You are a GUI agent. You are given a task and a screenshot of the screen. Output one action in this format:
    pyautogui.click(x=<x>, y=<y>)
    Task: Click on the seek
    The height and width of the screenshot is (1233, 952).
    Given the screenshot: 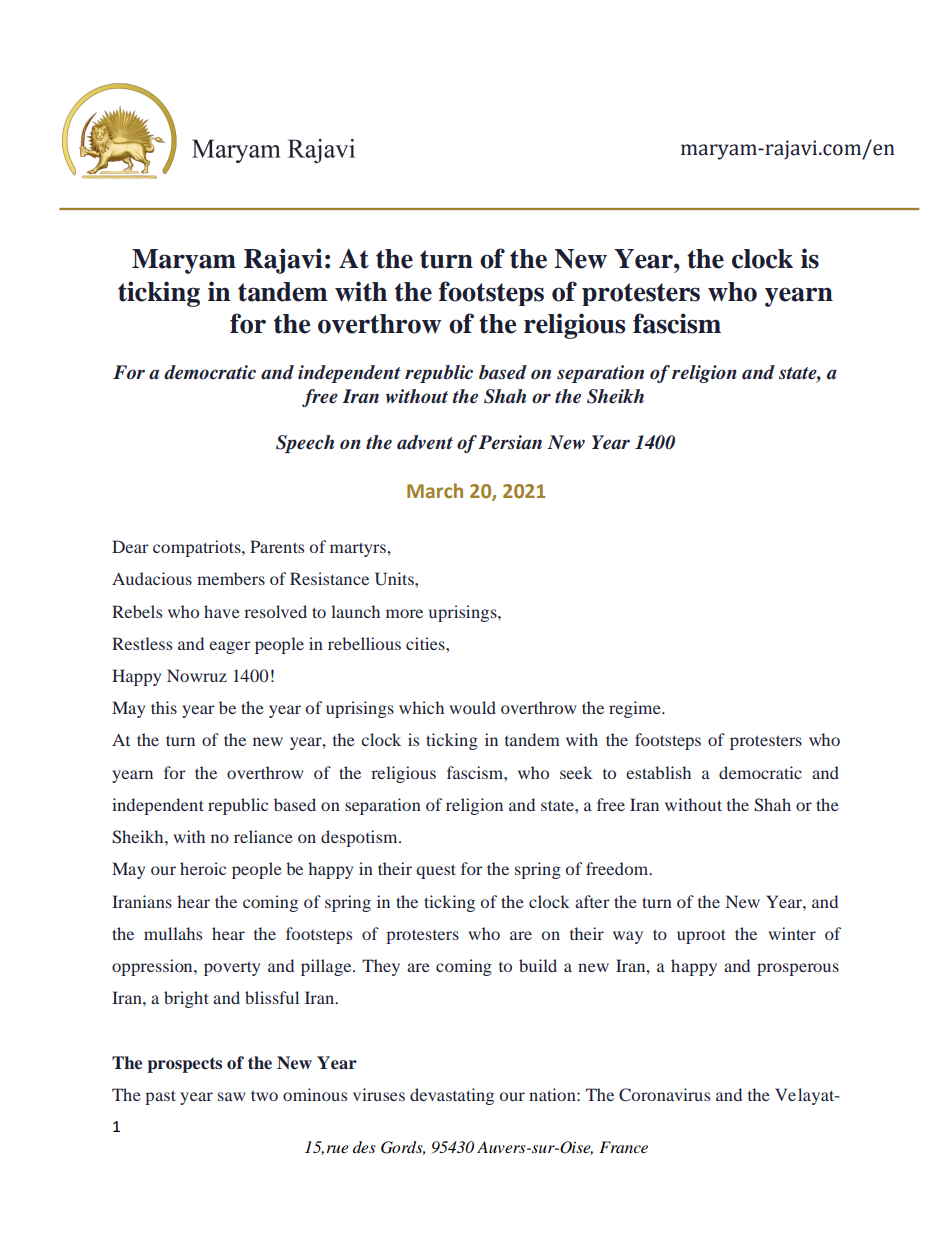 What is the action you would take?
    pyautogui.click(x=576, y=772)
